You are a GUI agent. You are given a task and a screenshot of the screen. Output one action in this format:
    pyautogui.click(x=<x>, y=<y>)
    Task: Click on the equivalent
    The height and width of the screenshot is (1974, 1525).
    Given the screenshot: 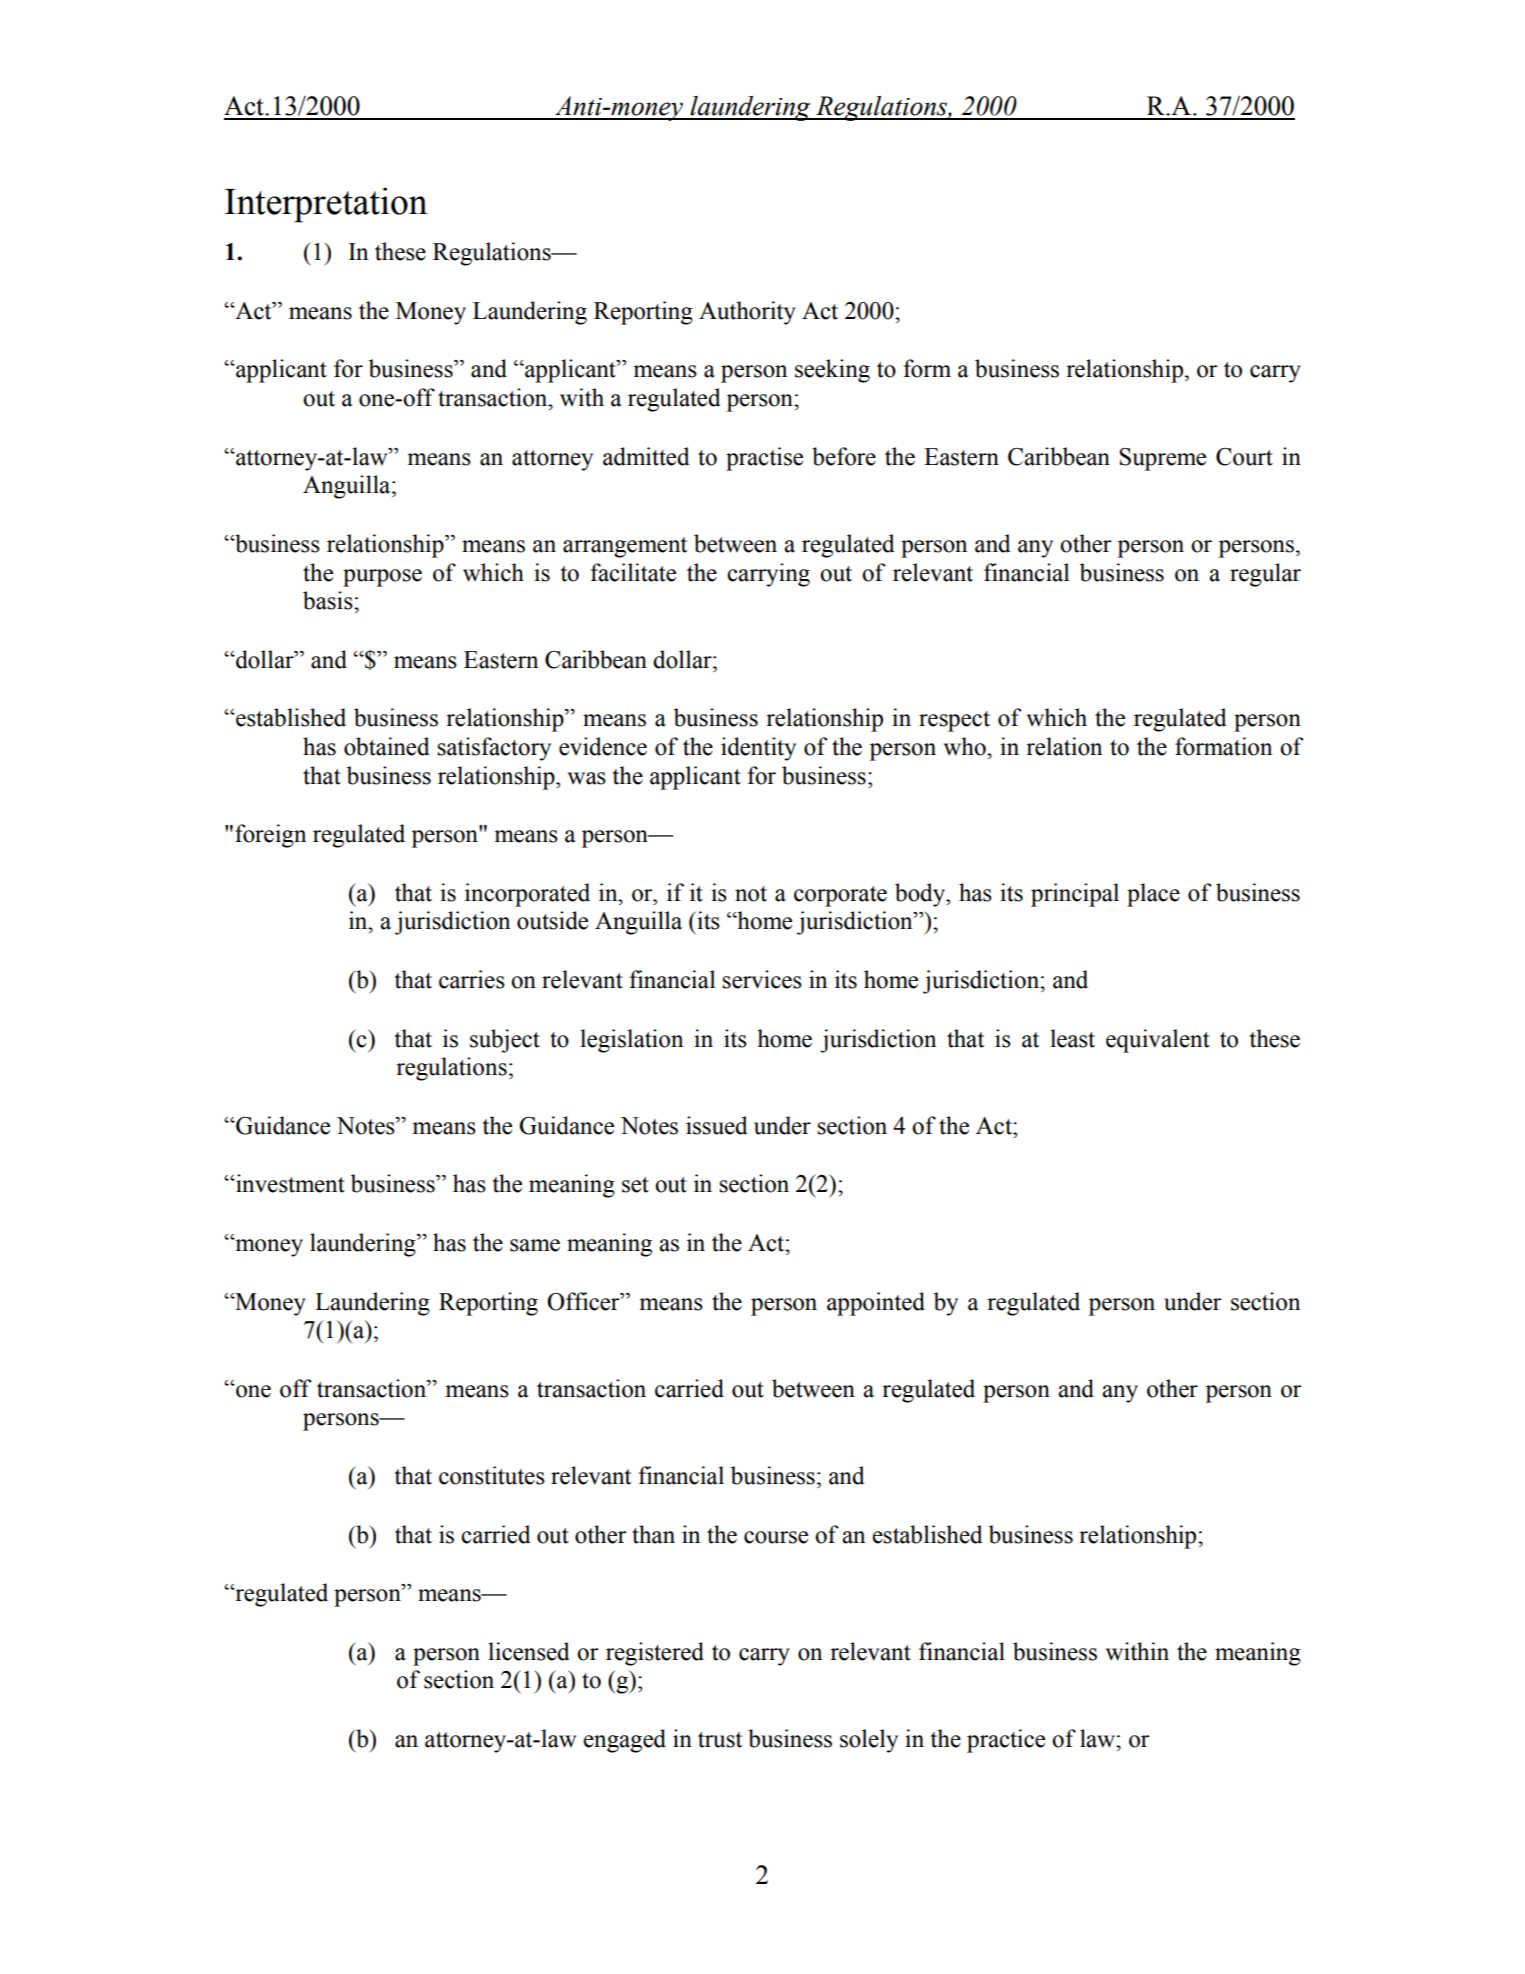 What is the action you would take?
    pyautogui.click(x=1158, y=1041)
